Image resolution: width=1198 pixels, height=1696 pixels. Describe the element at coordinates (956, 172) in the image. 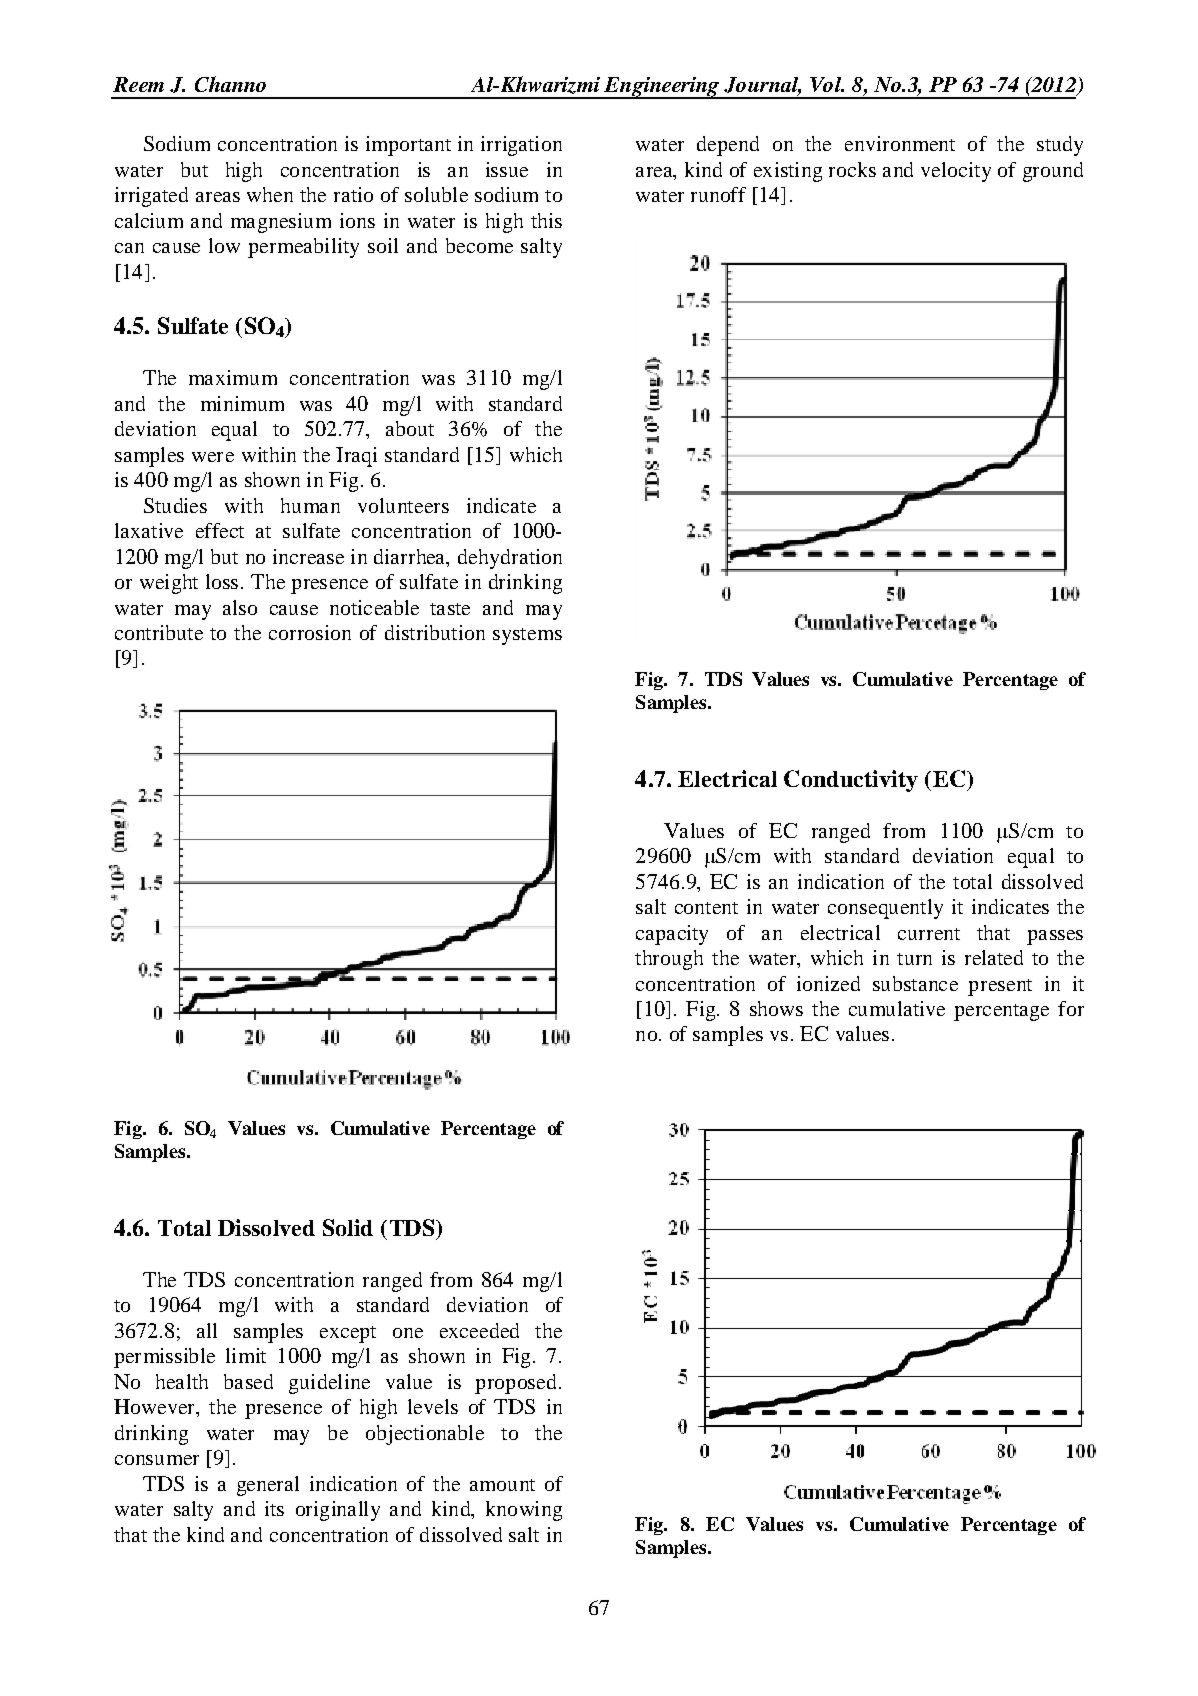

I see `velocity` at that location.
